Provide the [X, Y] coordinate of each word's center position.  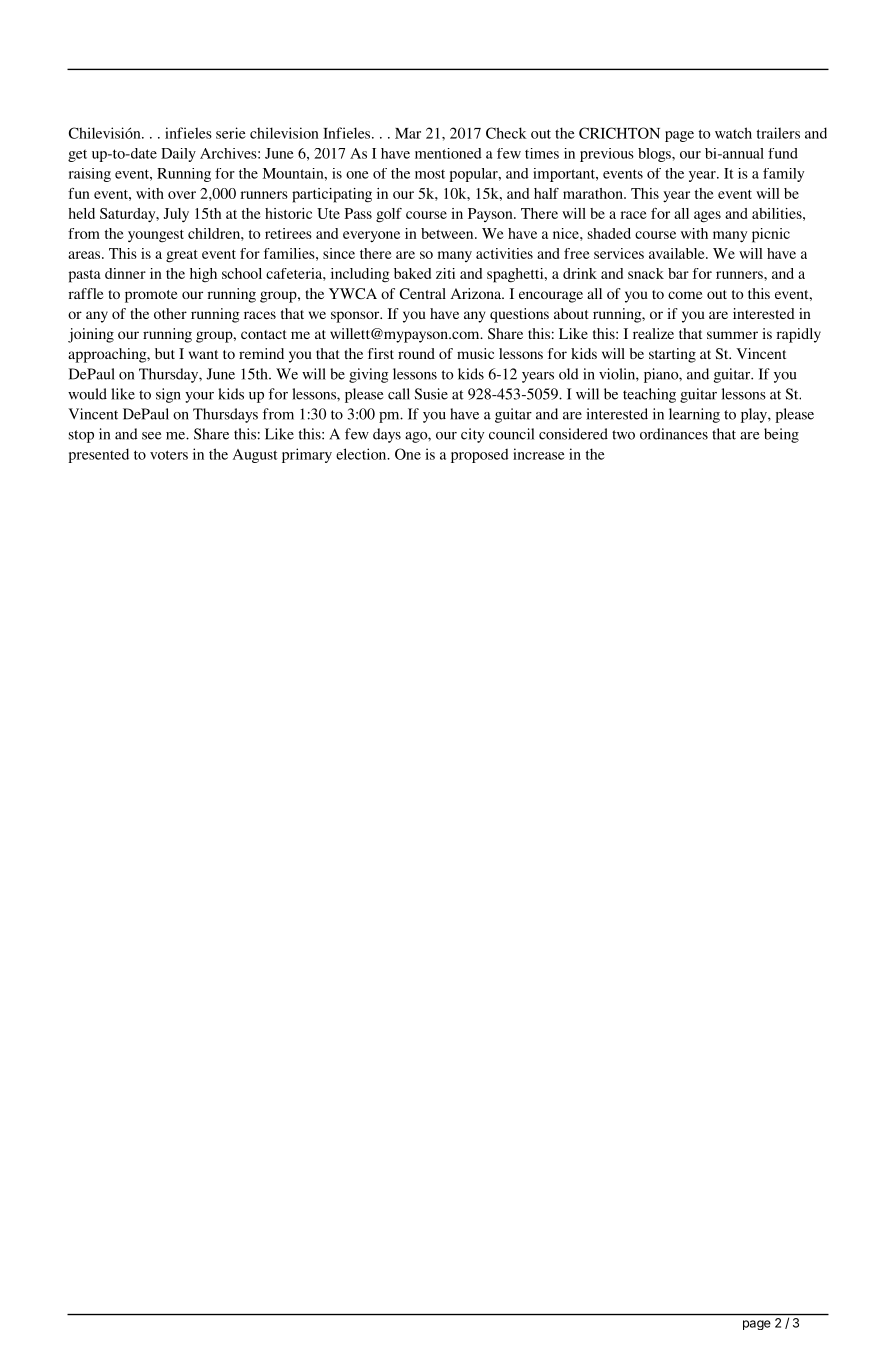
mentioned [448, 153]
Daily [178, 155]
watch [733, 133]
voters [169, 455]
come [685, 295]
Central [423, 293]
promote [151, 296]
